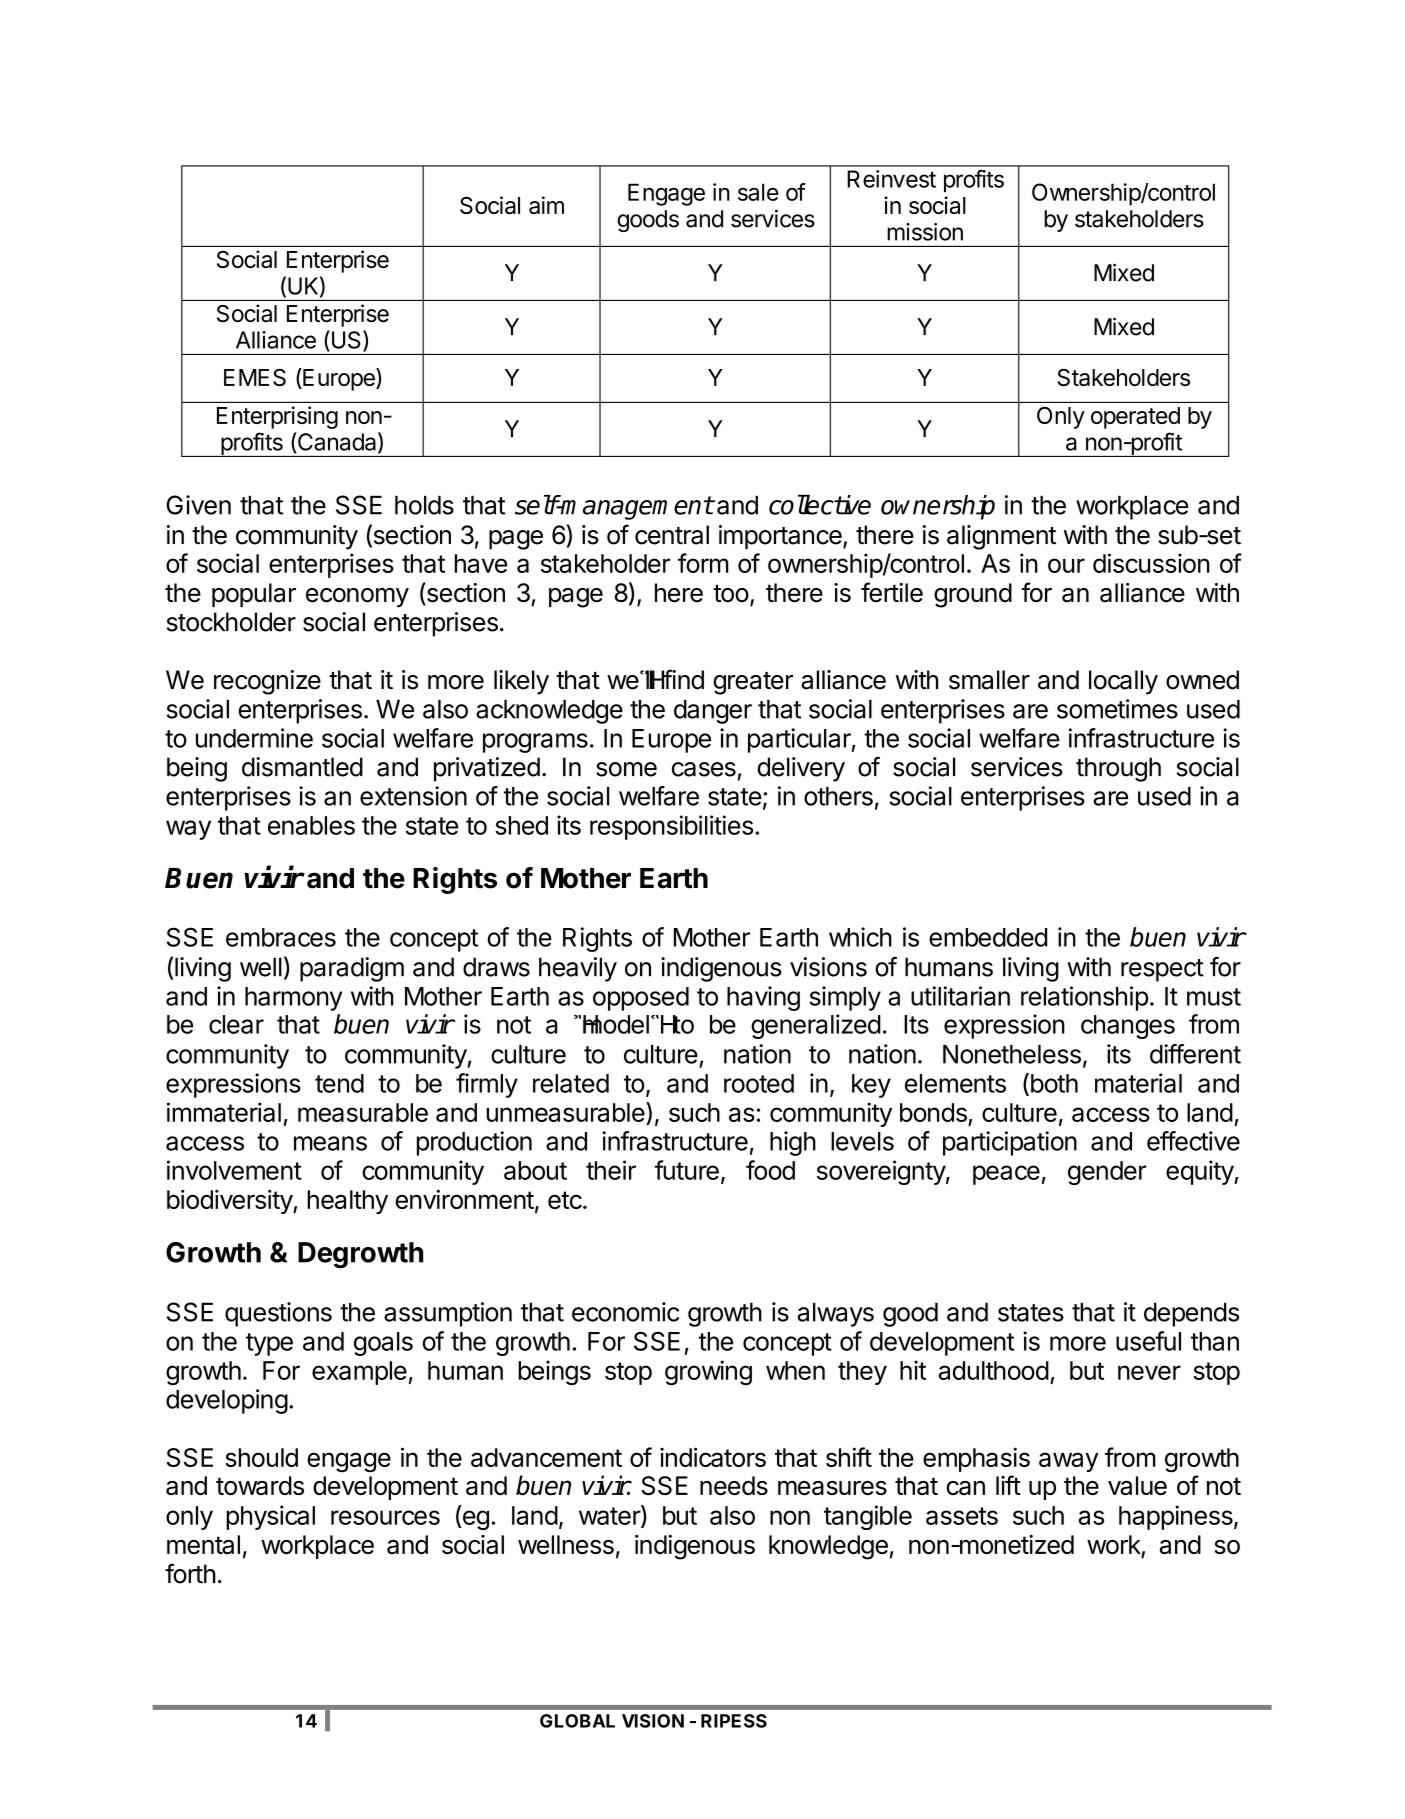  What do you see at coordinates (357, 598) in the page?
I see `economy` at bounding box center [357, 598].
